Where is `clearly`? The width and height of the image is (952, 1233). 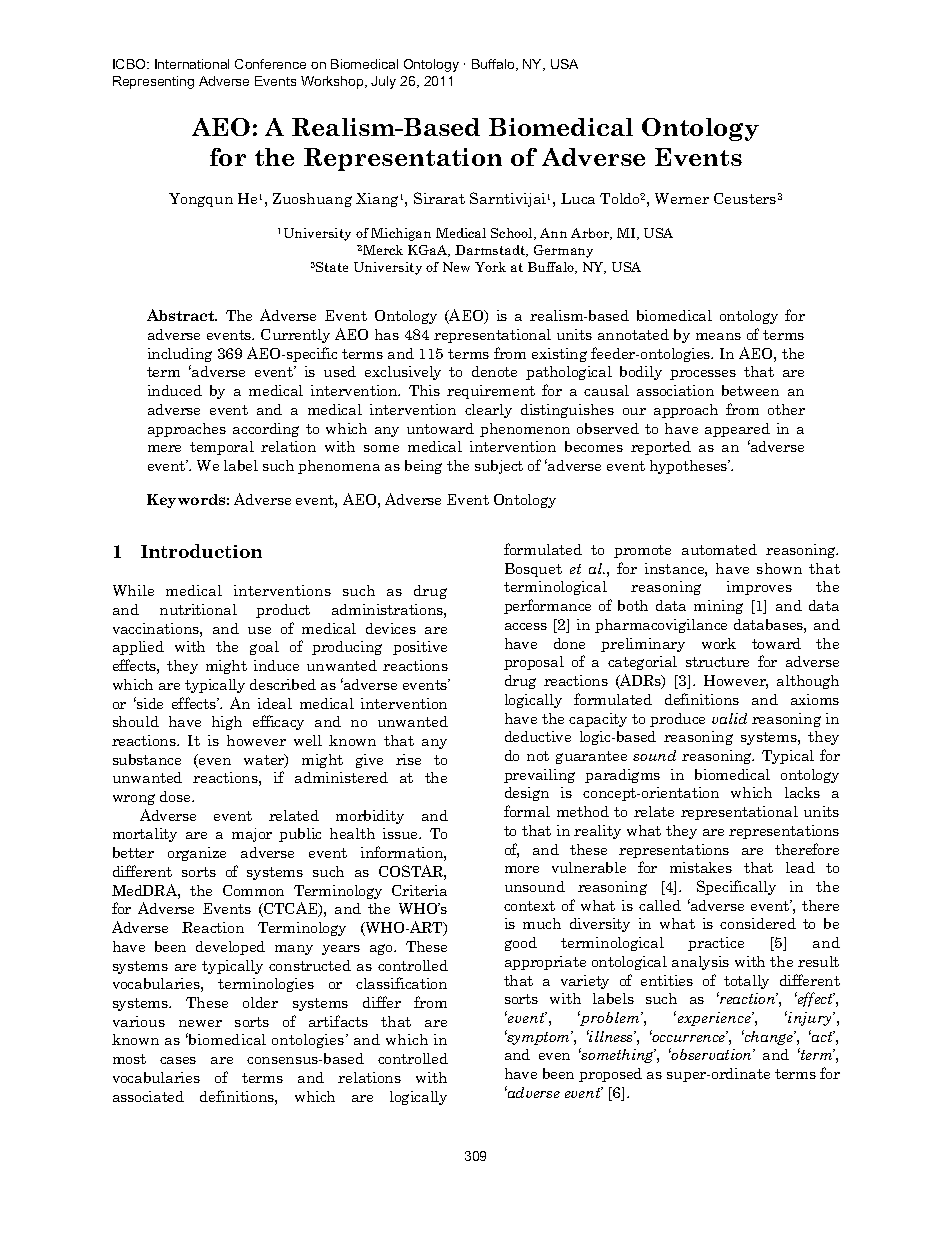
clearly is located at coordinates (488, 411).
